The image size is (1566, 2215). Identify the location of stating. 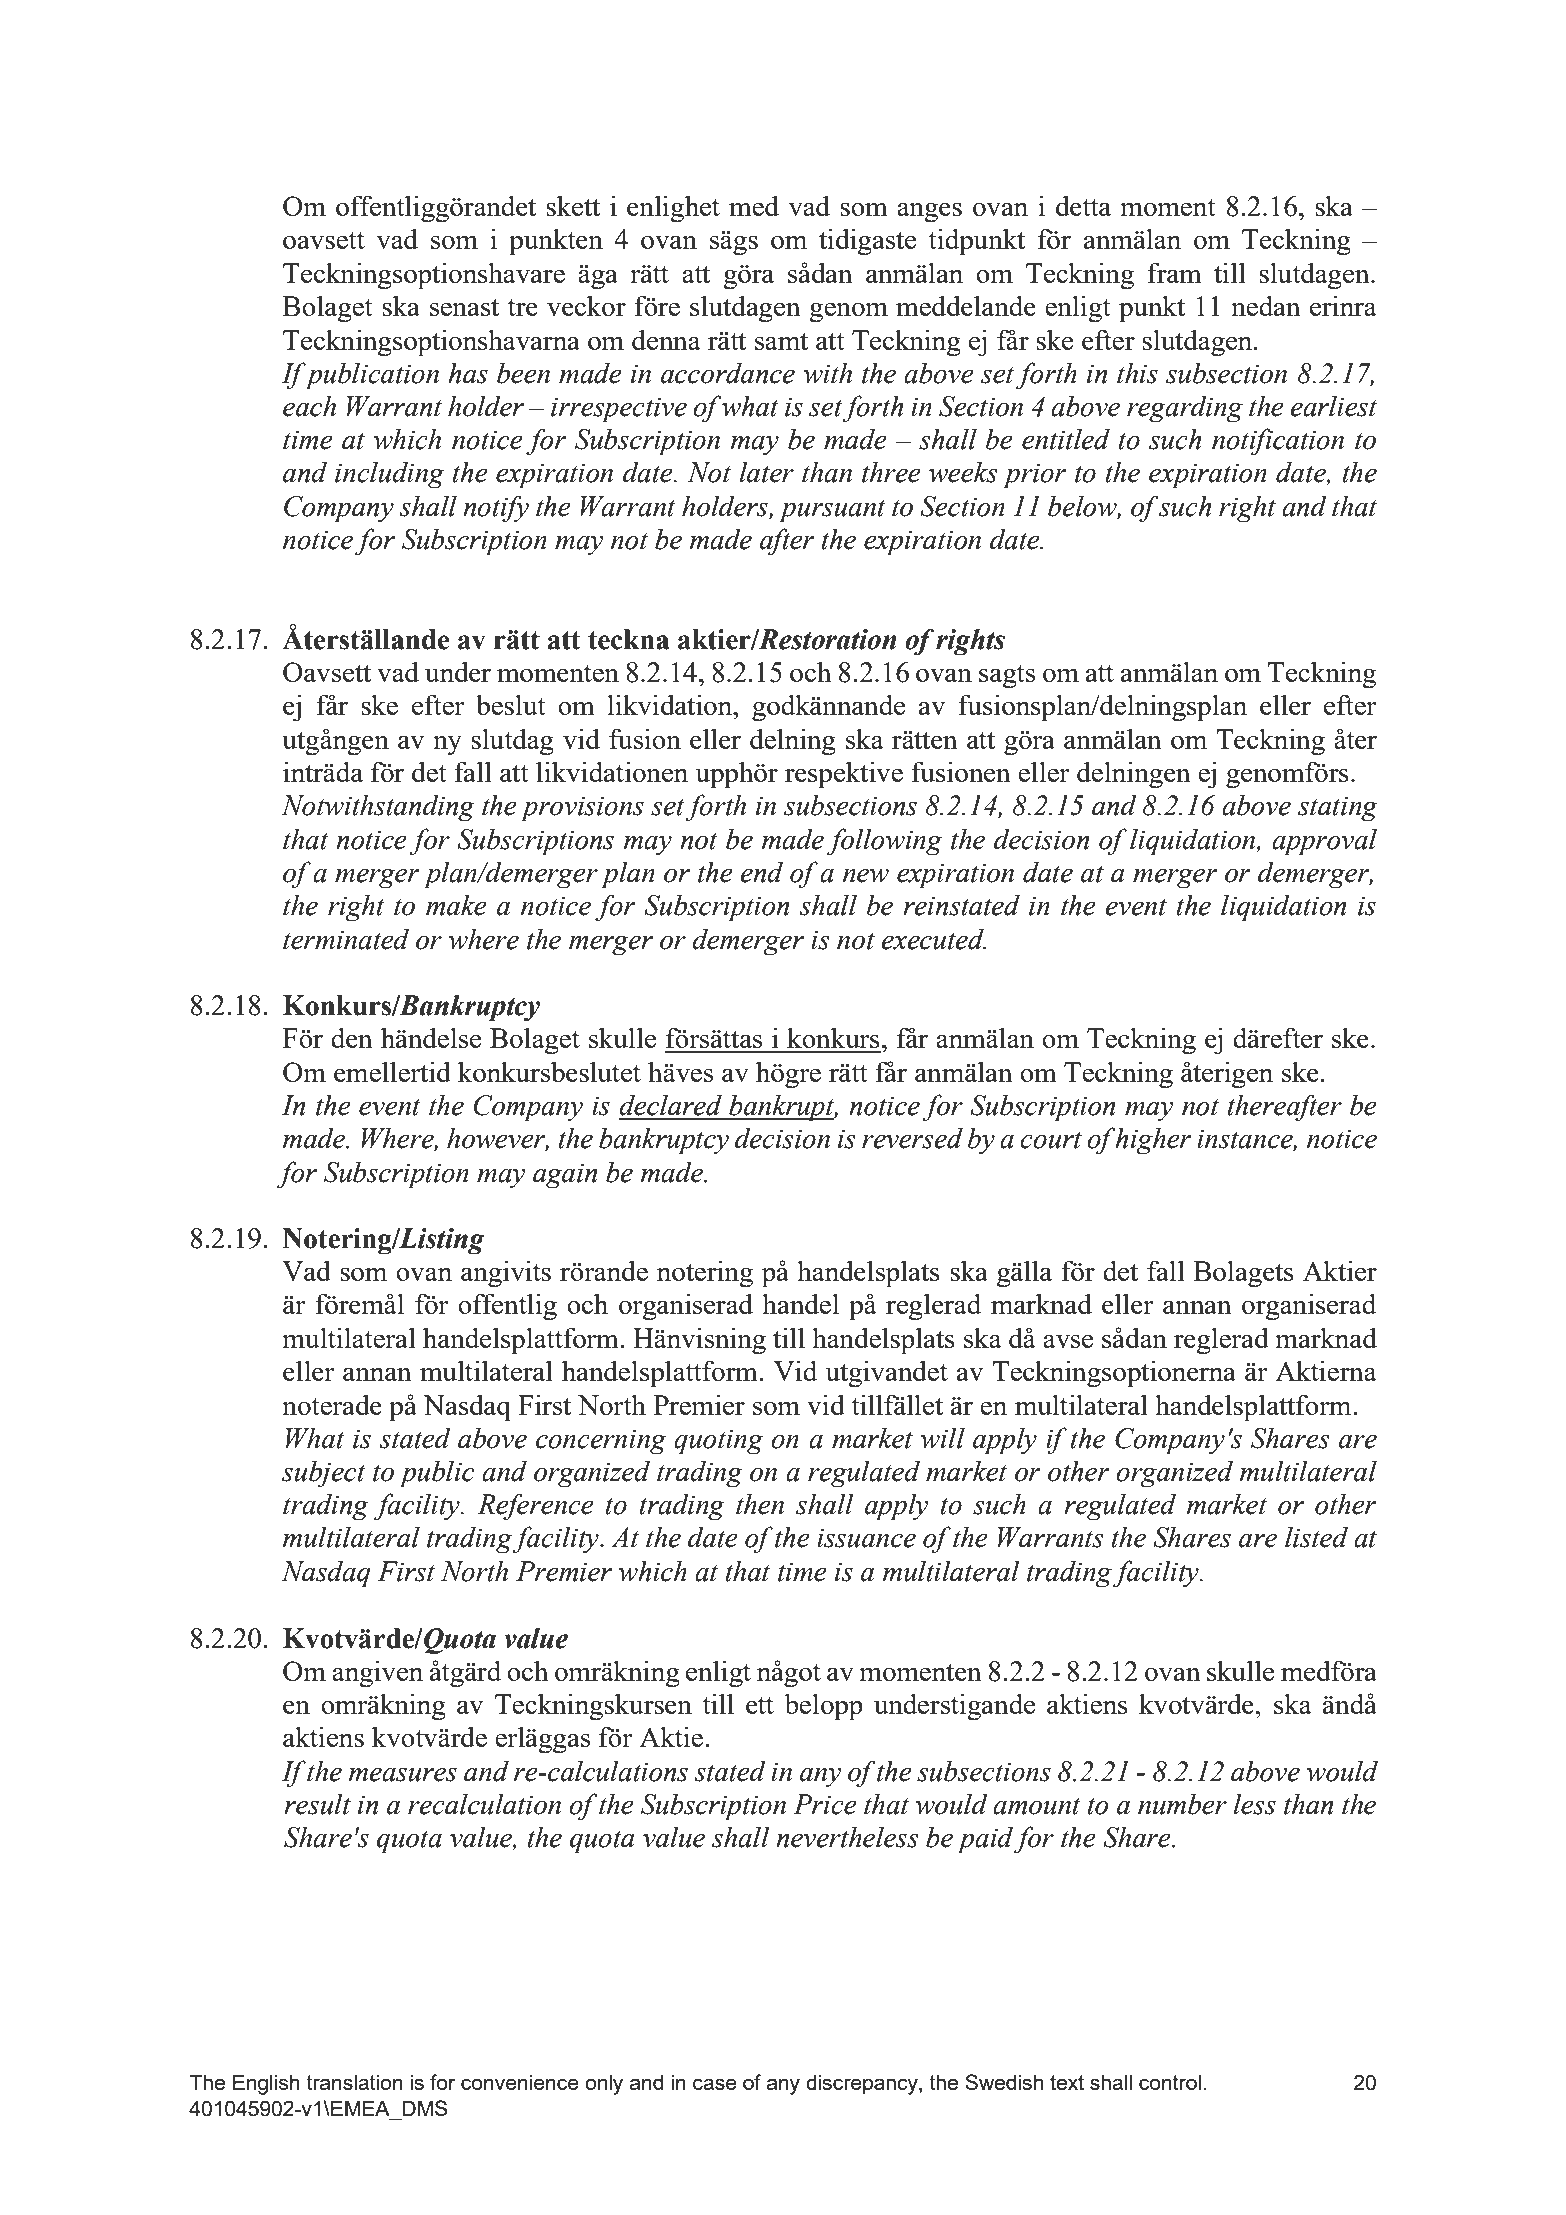
(1338, 809).
